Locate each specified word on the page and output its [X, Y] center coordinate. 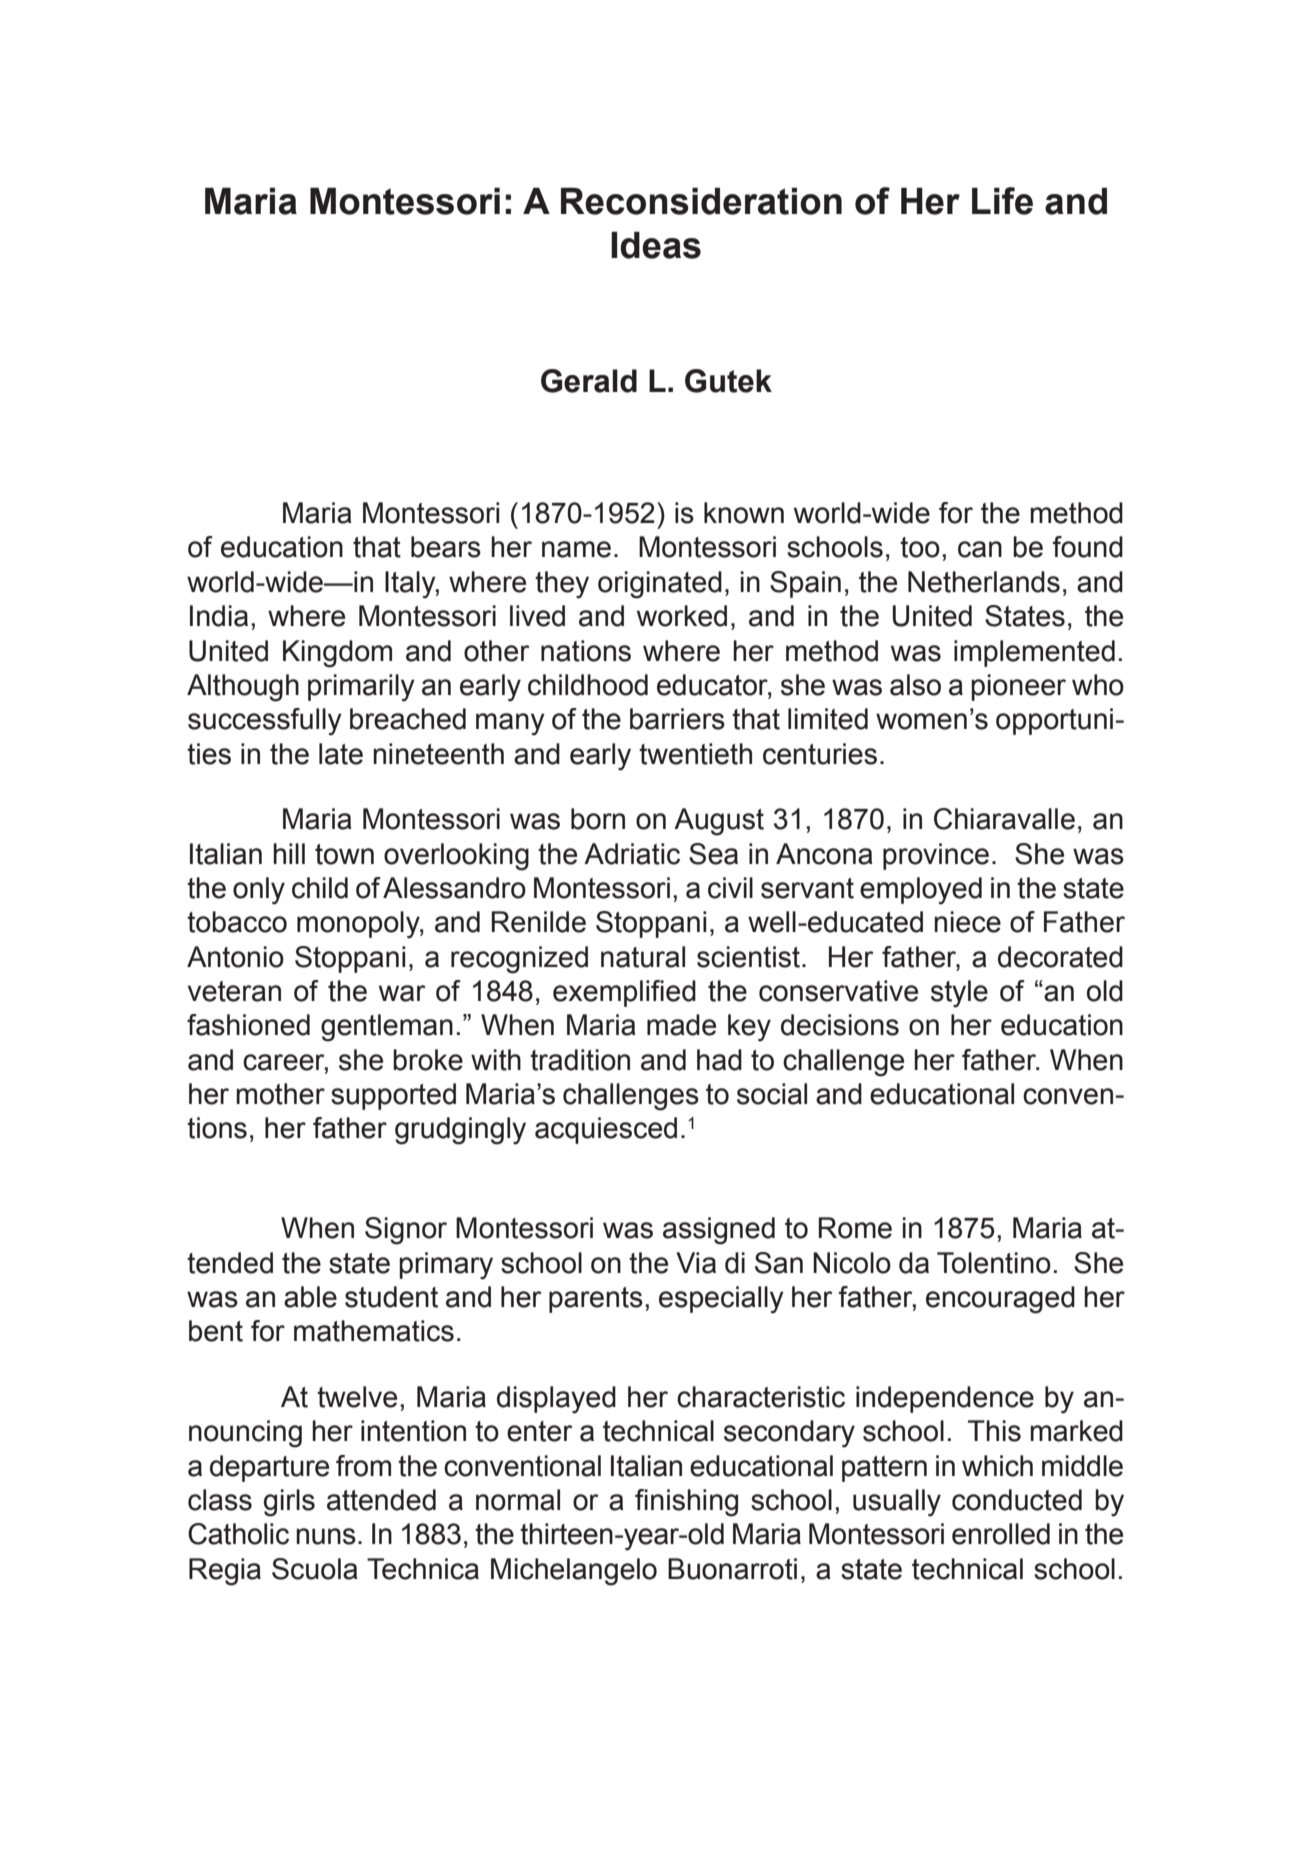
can [980, 549]
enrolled [1001, 1534]
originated [660, 585]
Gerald [589, 381]
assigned [719, 1231]
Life [1002, 201]
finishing [686, 1503]
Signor [406, 1231]
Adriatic [632, 854]
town [344, 854]
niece [967, 922]
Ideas [656, 245]
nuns [326, 1536]
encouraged [1000, 1300]
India [219, 616]
